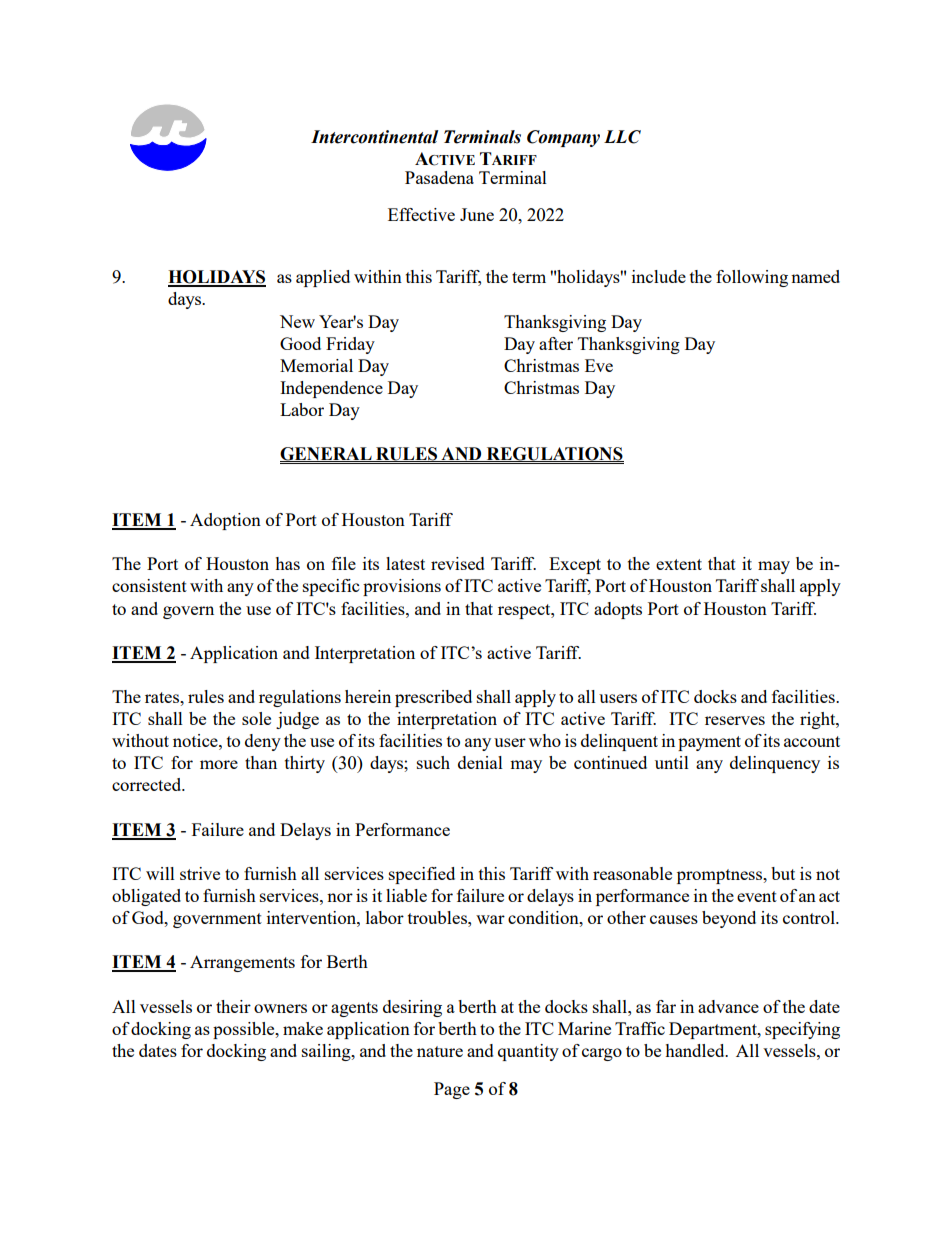 This page has height=1233, width=952. I want to click on revised, so click(458, 563).
